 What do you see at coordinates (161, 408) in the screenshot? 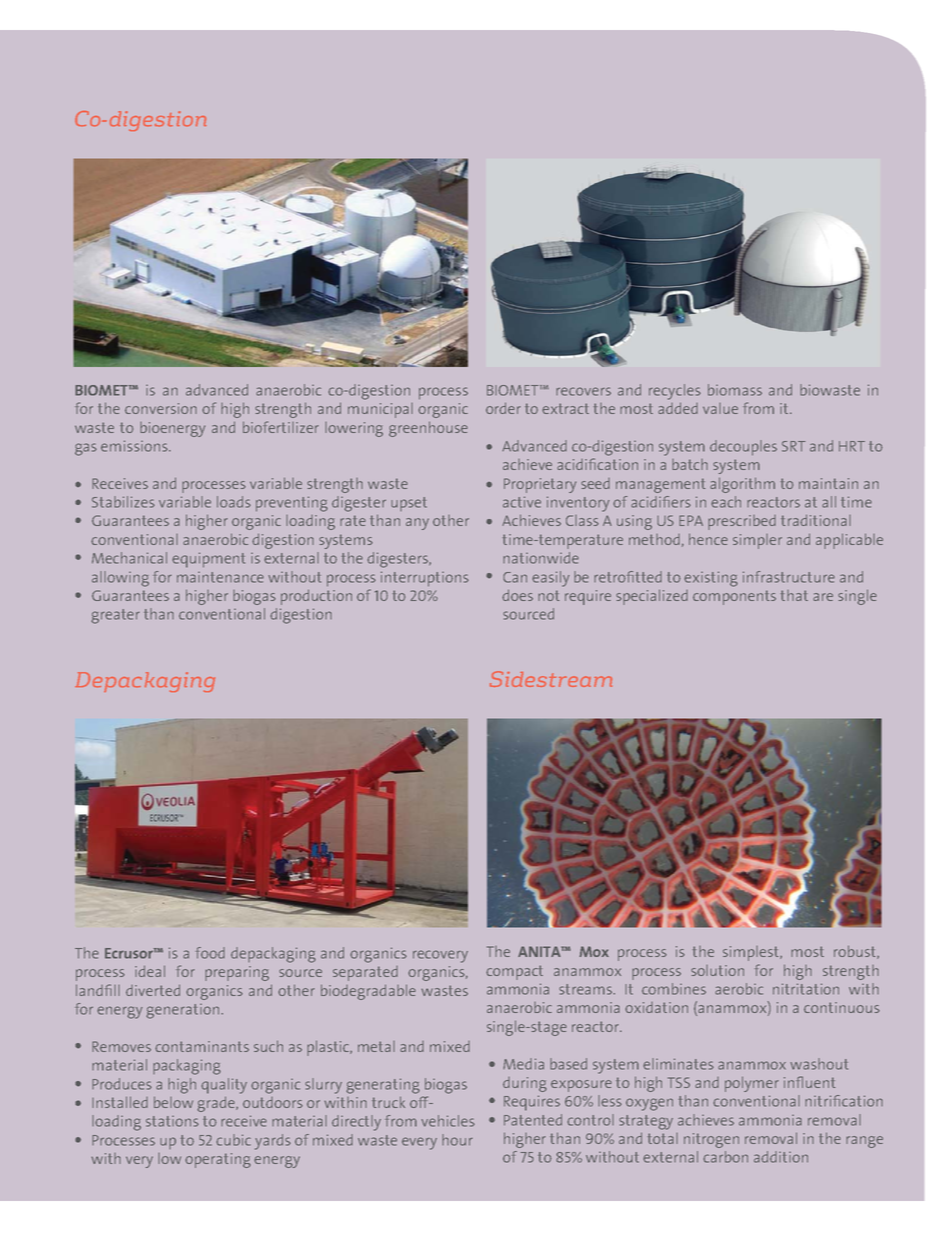
I see `conversion` at bounding box center [161, 408].
